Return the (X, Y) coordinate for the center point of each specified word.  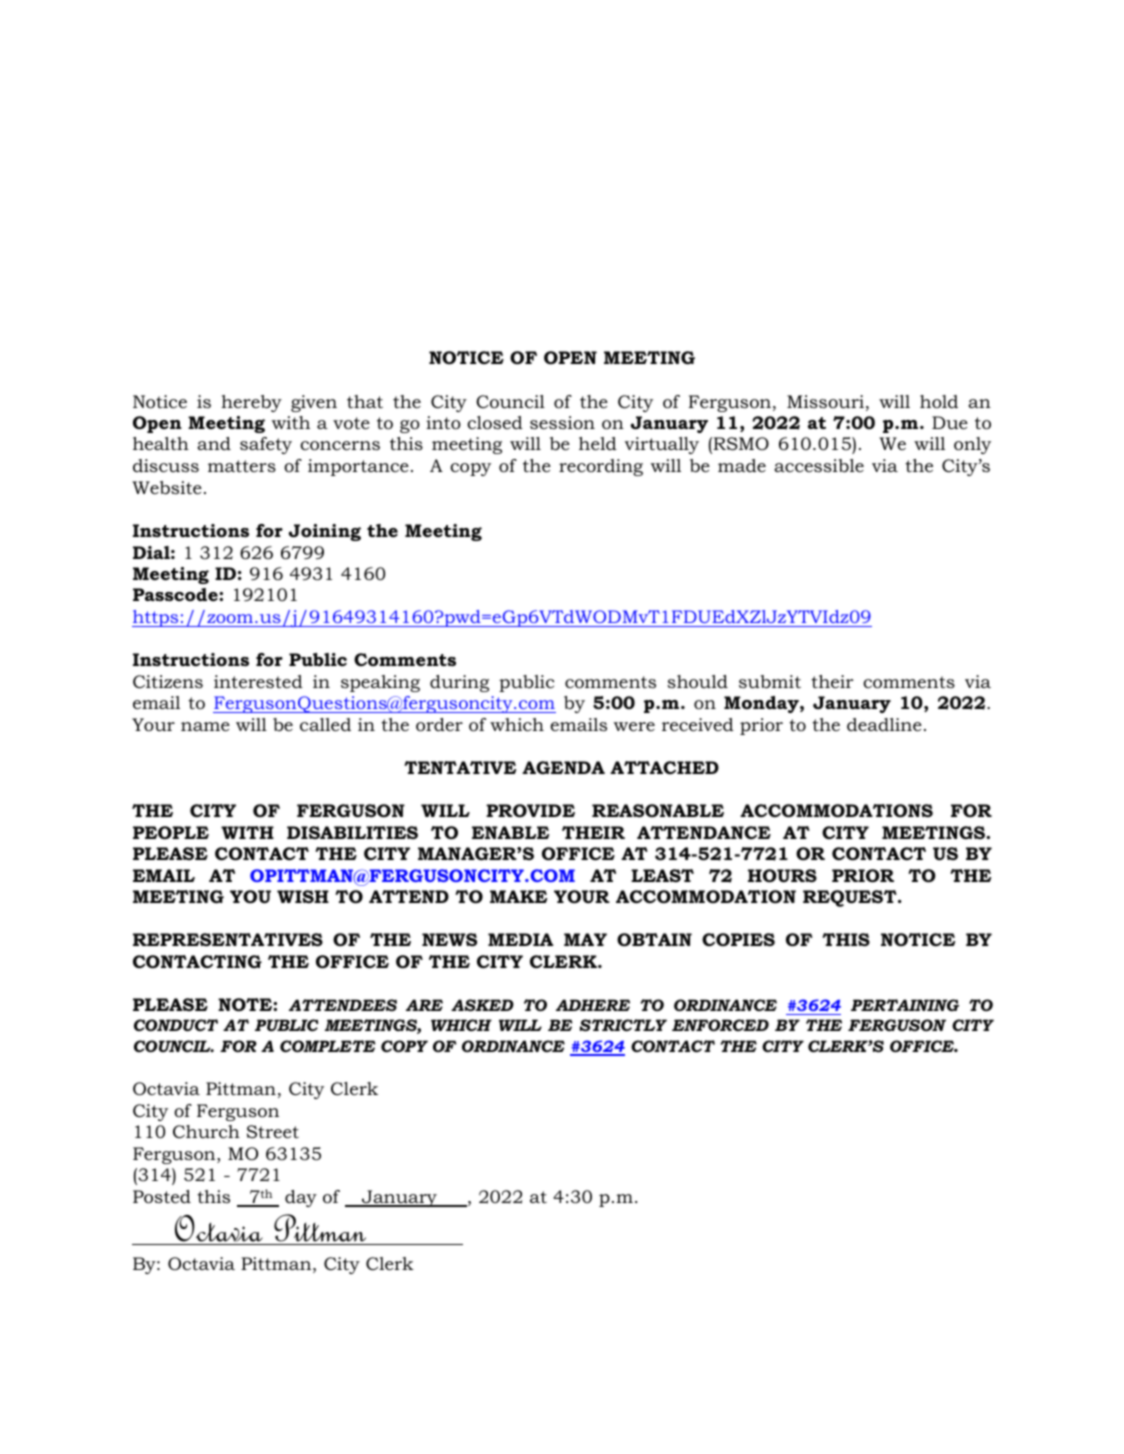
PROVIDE (530, 811)
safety (266, 445)
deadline (884, 725)
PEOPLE (171, 833)
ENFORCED (720, 1025)
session (562, 422)
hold (939, 402)
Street (273, 1132)
